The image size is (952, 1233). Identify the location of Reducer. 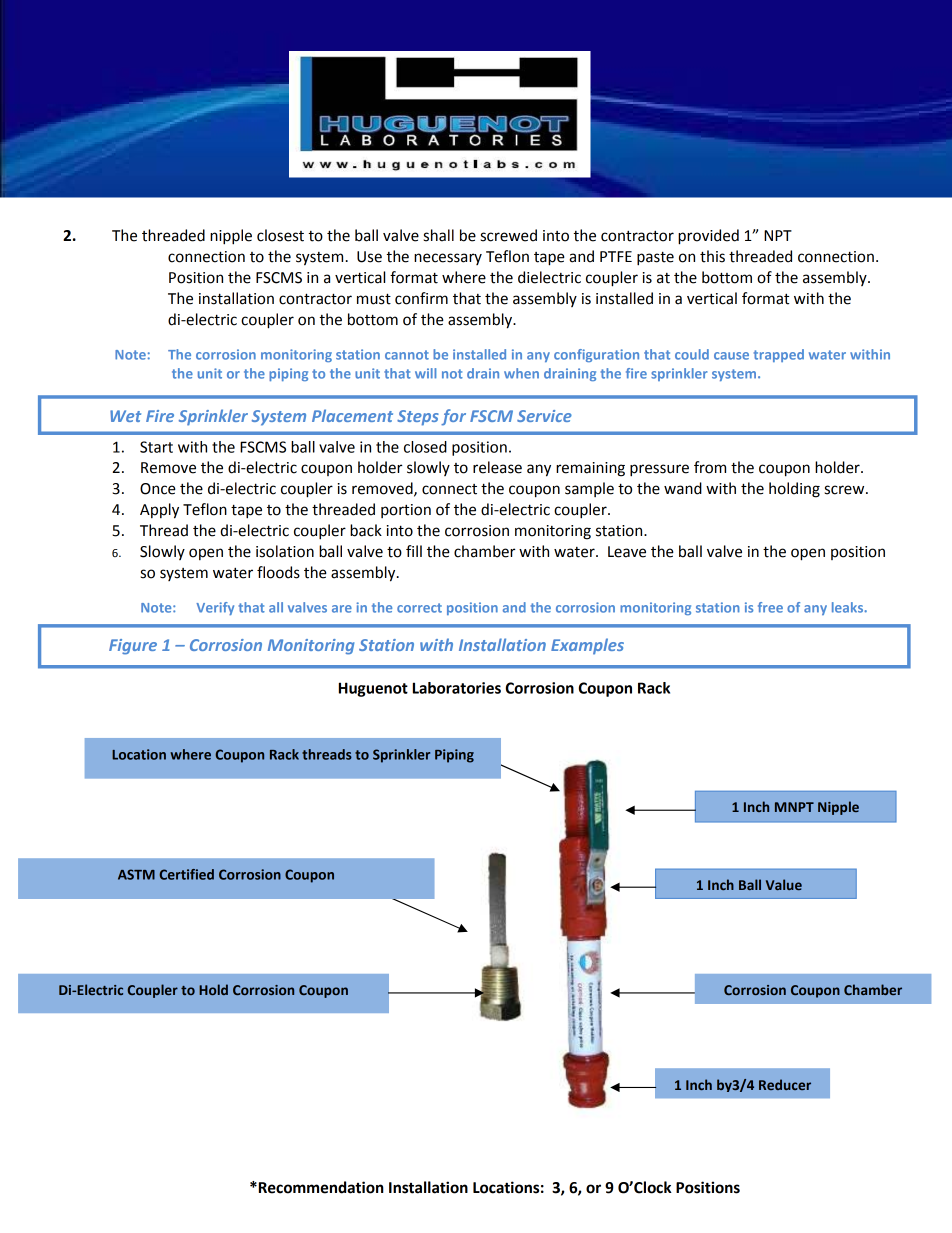
(785, 1084).
